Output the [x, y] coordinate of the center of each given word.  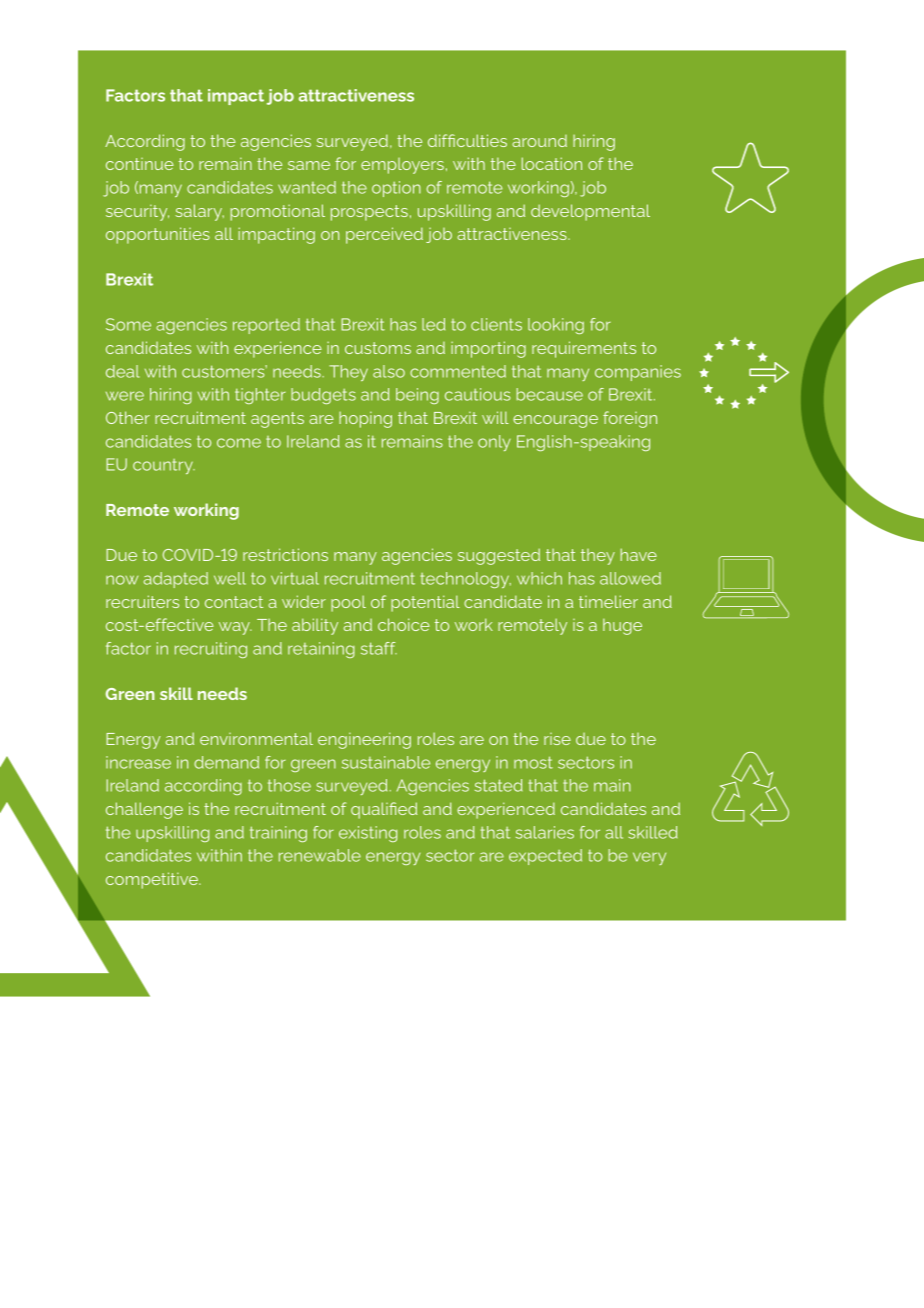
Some [128, 324]
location [552, 163]
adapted [176, 580]
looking [556, 326]
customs [378, 348]
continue [140, 164]
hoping [365, 420]
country [164, 466]
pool [348, 603]
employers [402, 166]
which [539, 578]
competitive [153, 880]
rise [557, 739]
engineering [364, 740]
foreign [630, 419]
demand [226, 762]
